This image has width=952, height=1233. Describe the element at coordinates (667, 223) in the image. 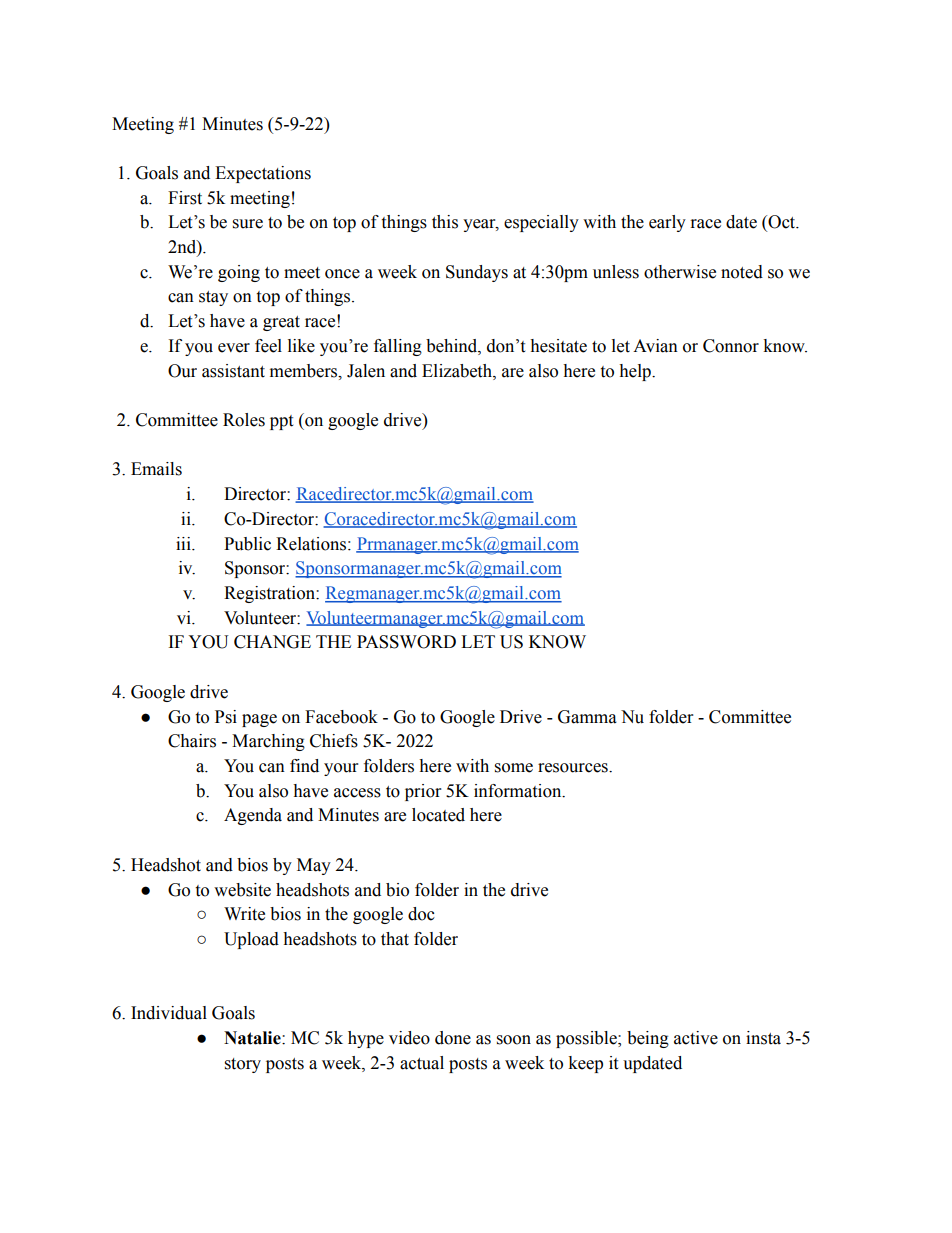

I see `early` at that location.
